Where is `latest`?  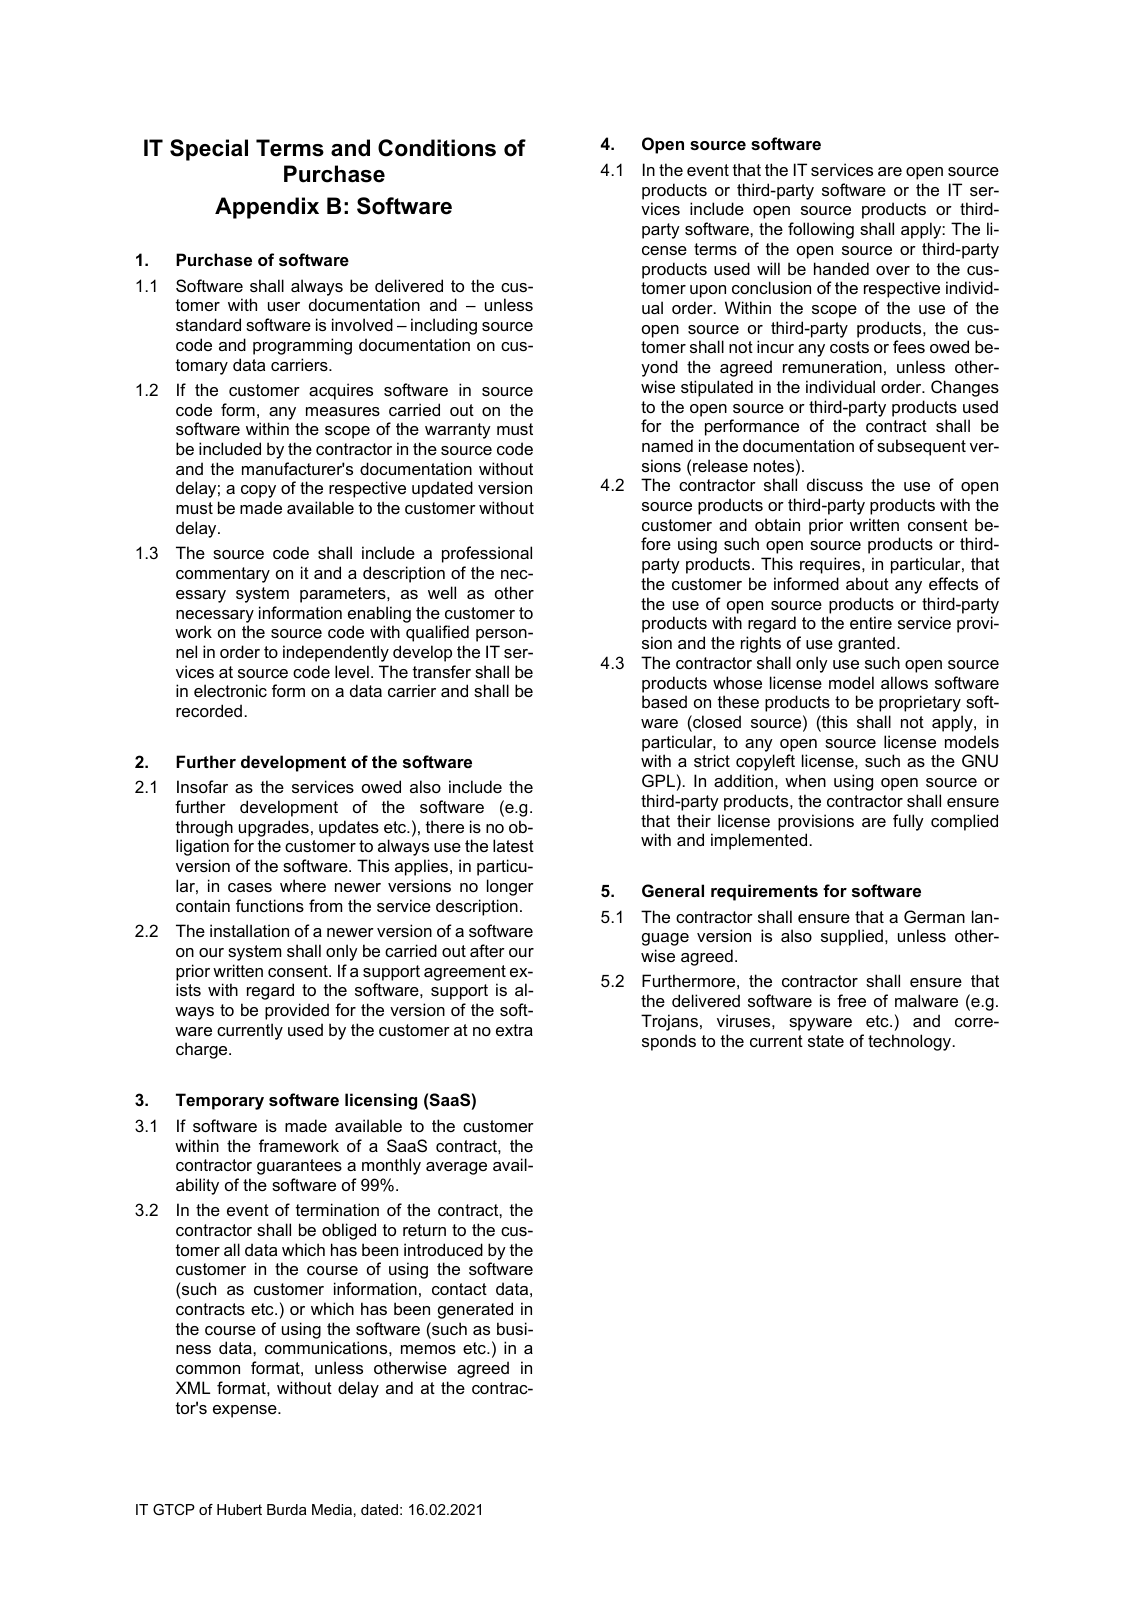 latest is located at coordinates (513, 845).
